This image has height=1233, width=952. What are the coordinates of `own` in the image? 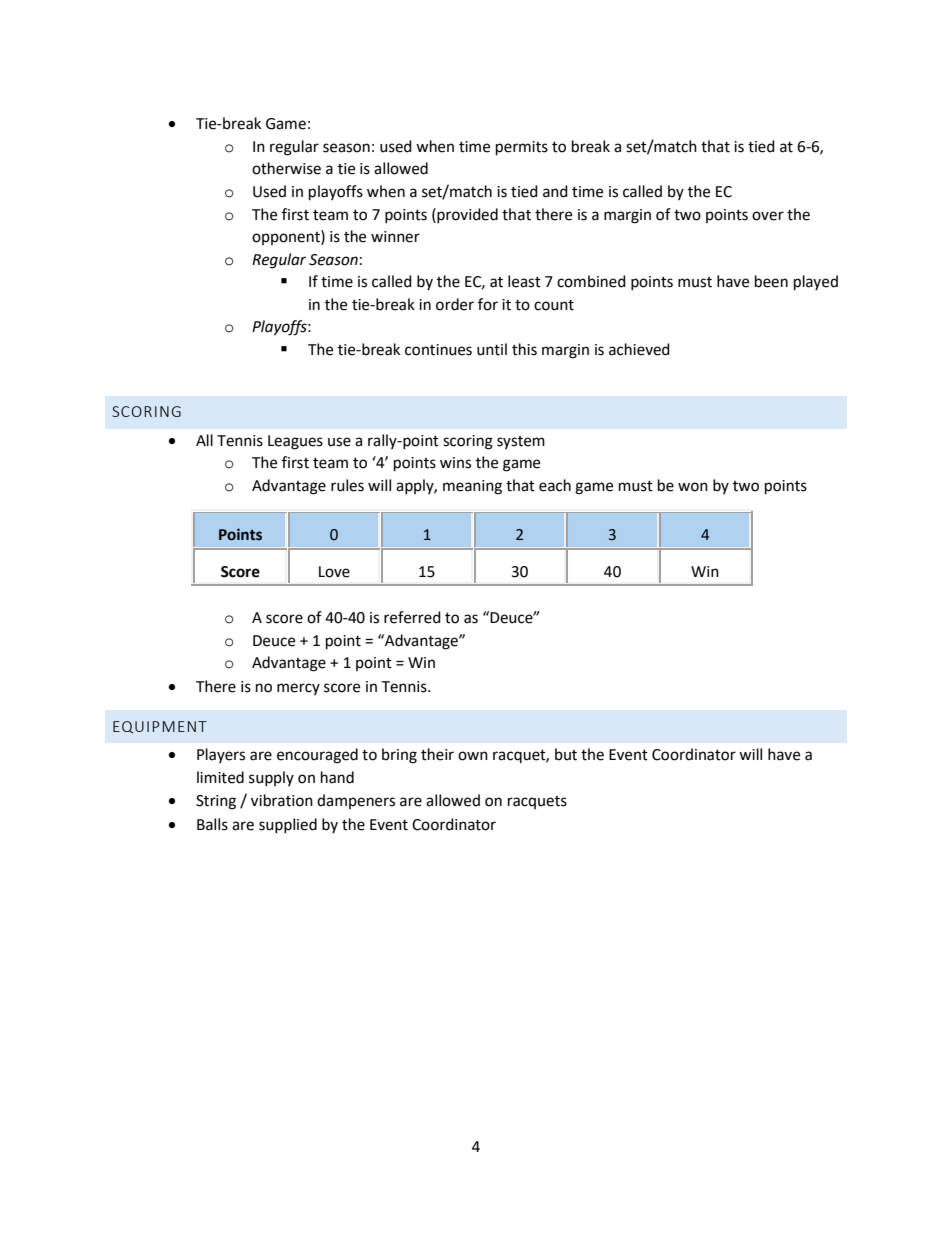 It's located at (473, 756).
